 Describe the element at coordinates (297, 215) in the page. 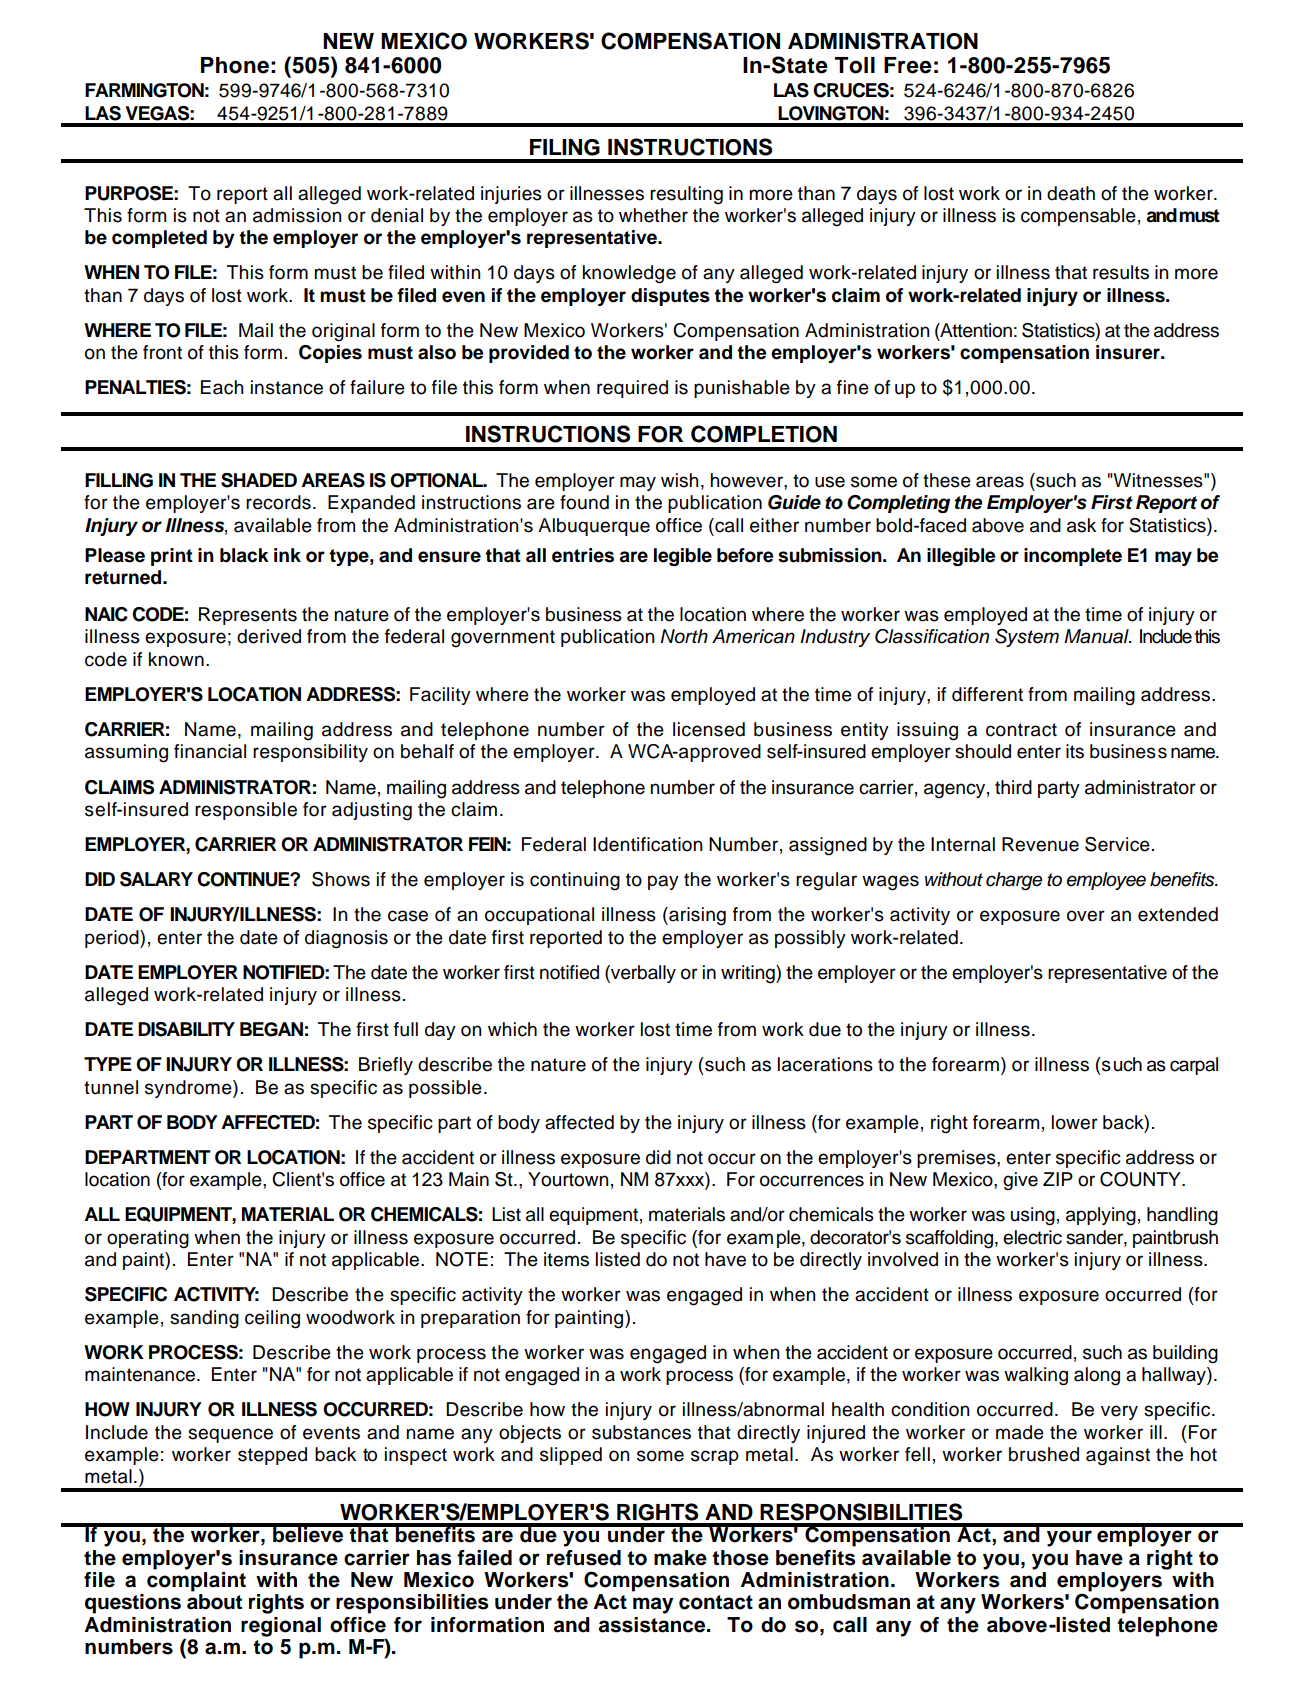

I see `admission` at that location.
